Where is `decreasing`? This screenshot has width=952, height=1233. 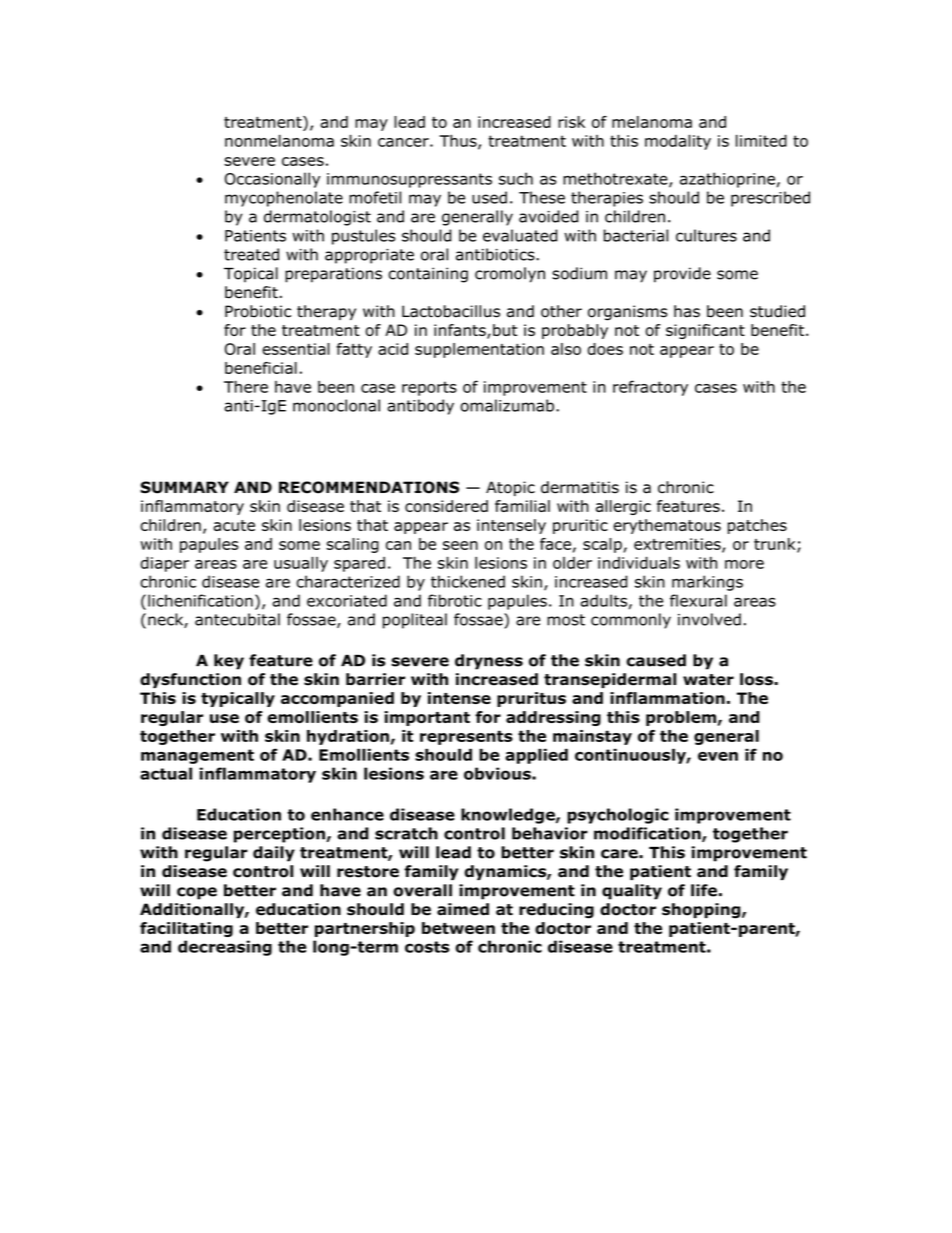 decreasing is located at coordinates (225, 948).
